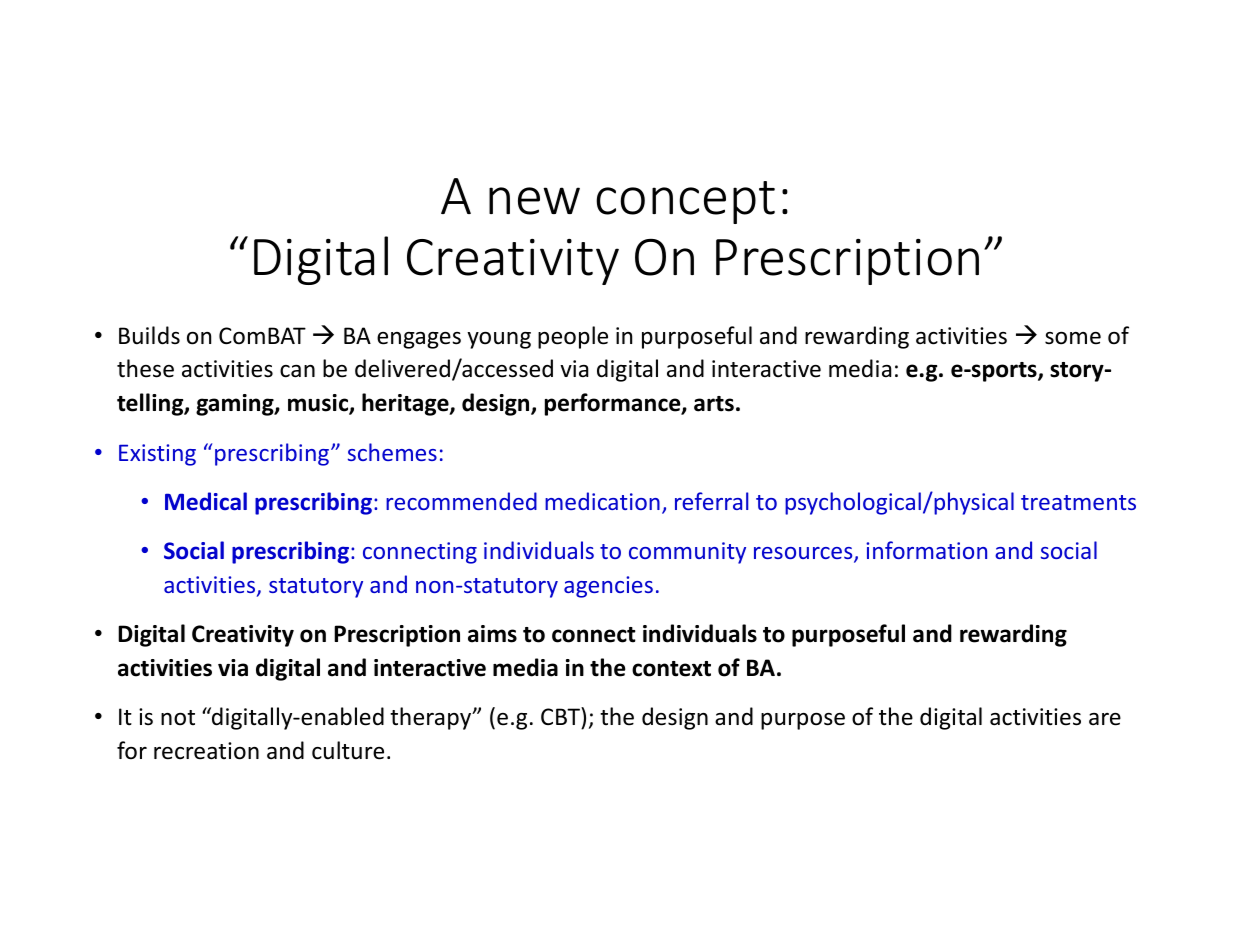 This screenshot has height=952, width=1233. What do you see at coordinates (1073, 338) in the screenshot?
I see `some` at bounding box center [1073, 338].
